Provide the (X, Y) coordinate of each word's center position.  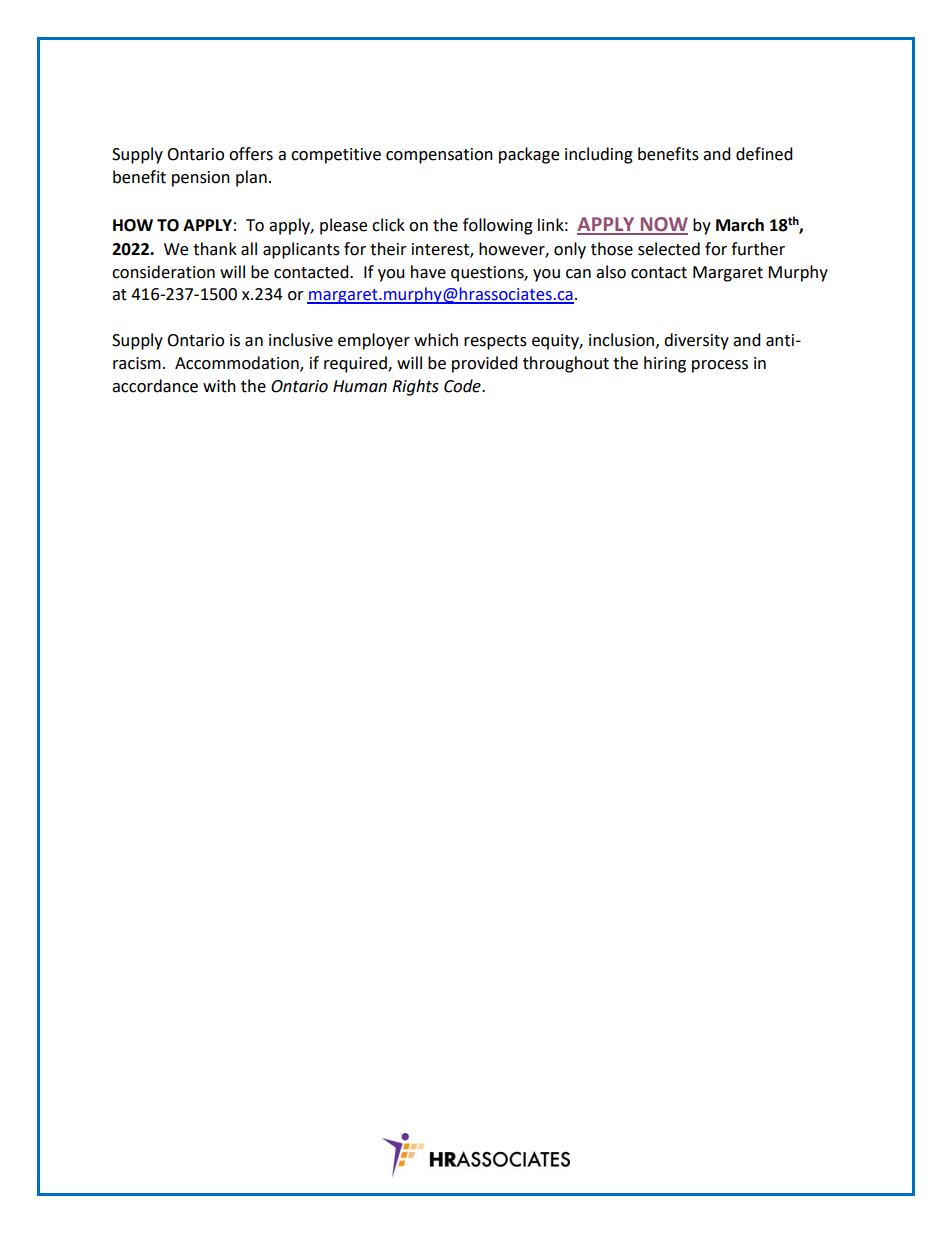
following (498, 226)
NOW (663, 225)
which (436, 340)
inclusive (301, 340)
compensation (439, 156)
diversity (696, 341)
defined (764, 154)
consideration (163, 272)
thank (215, 249)
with (219, 386)
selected (669, 249)
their (388, 249)
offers (251, 154)
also (611, 272)
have (428, 272)
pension (201, 179)
